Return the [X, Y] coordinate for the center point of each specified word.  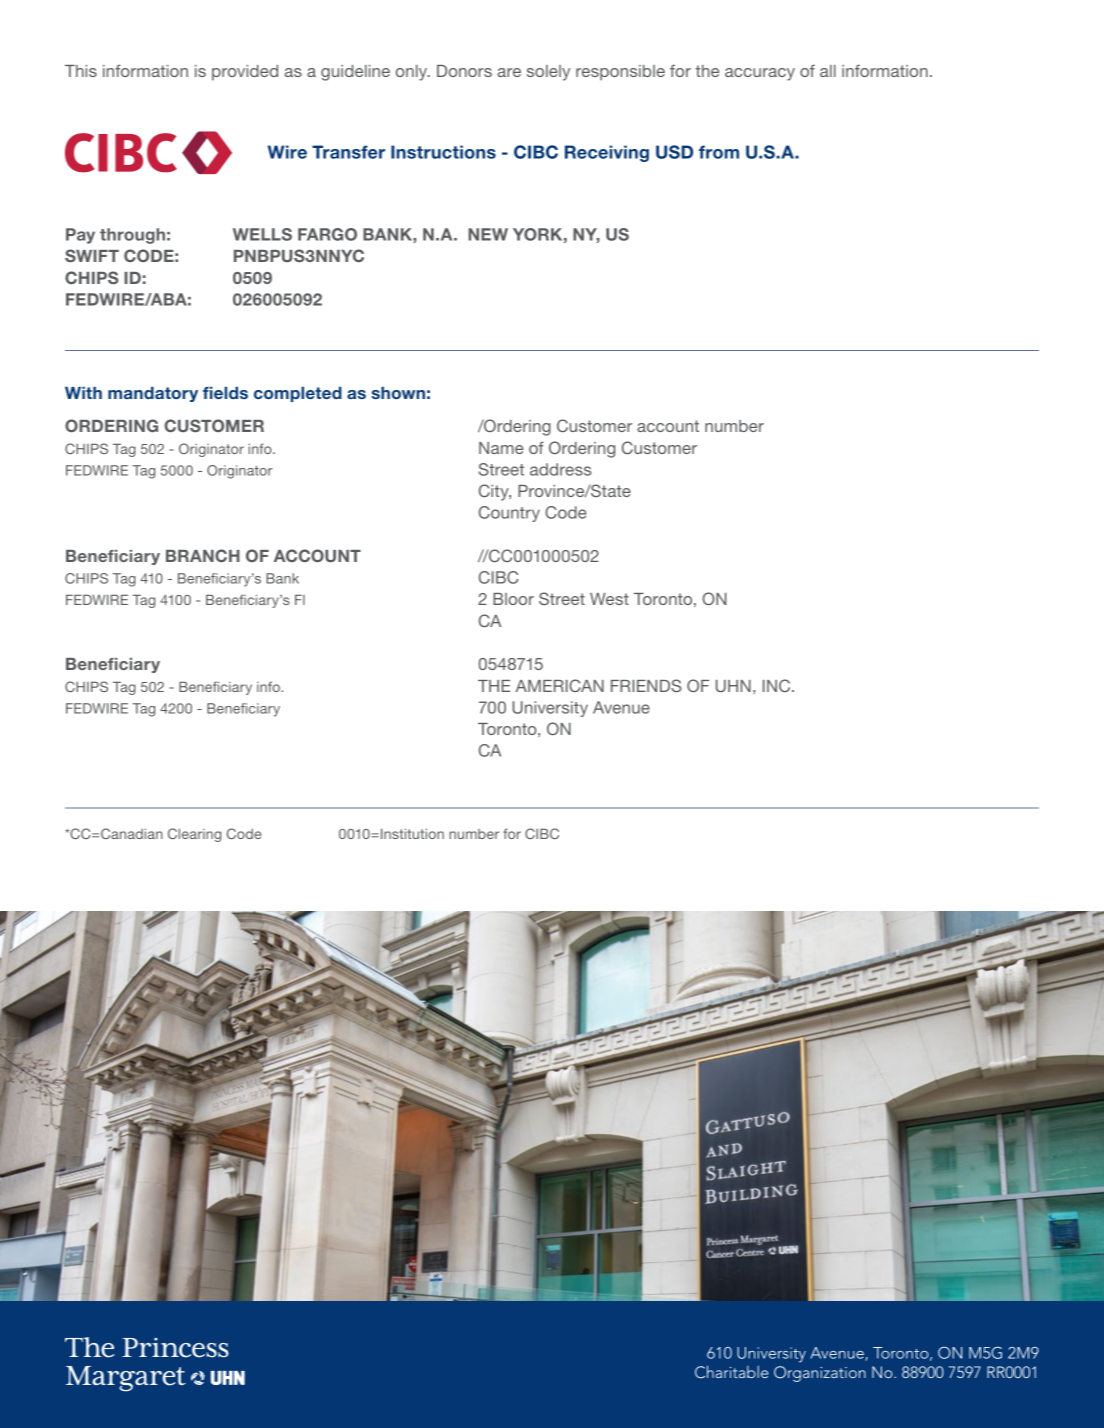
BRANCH [203, 555]
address [560, 469]
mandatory [153, 394]
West [609, 599]
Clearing [194, 835]
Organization [820, 1374]
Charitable [731, 1372]
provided [245, 73]
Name [501, 448]
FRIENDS [646, 685]
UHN [733, 686]
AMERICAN [559, 685]
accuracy [760, 74]
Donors [464, 71]
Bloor [513, 599]
